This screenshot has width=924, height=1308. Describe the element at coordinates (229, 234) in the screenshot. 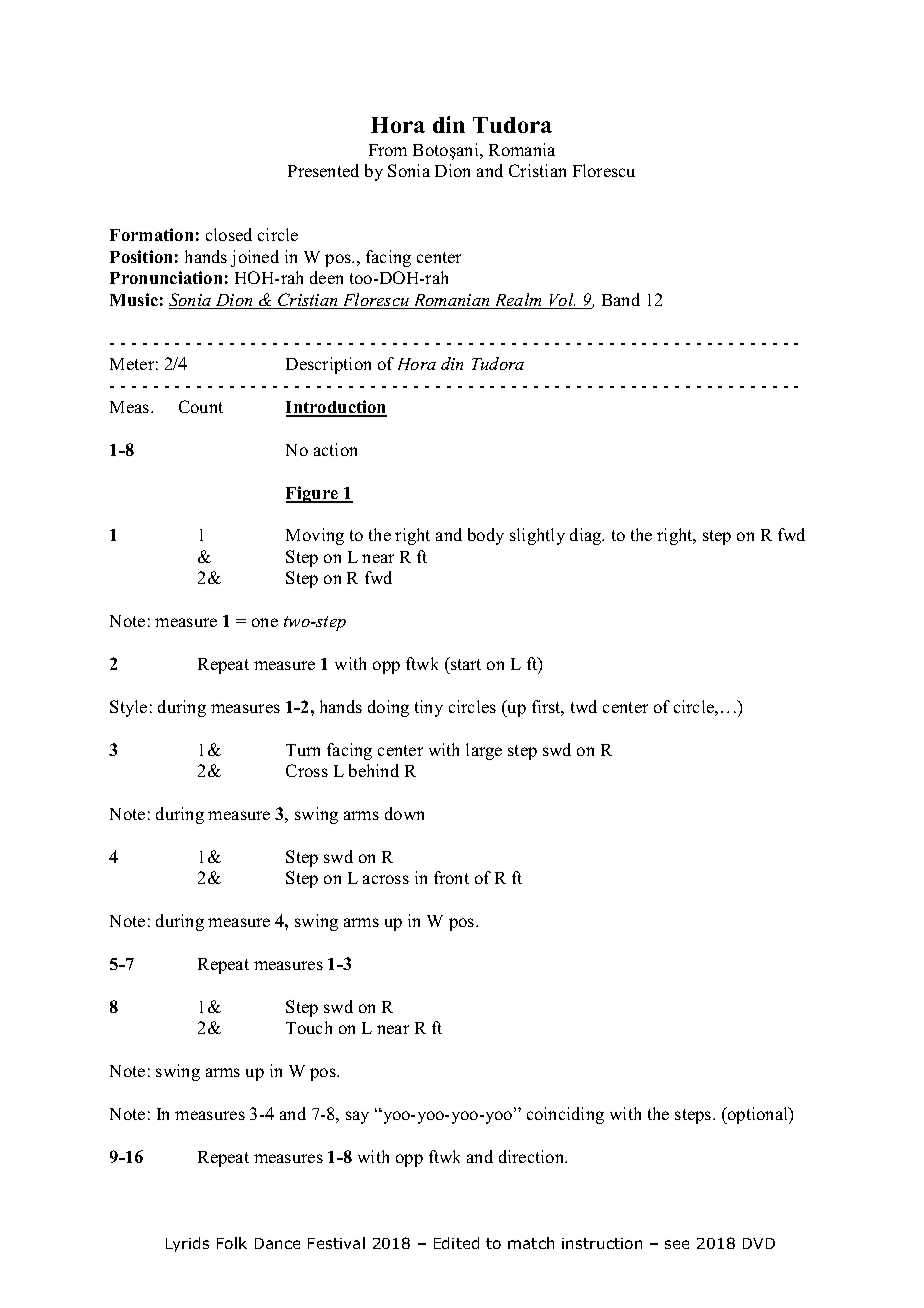

I see `closed` at that location.
